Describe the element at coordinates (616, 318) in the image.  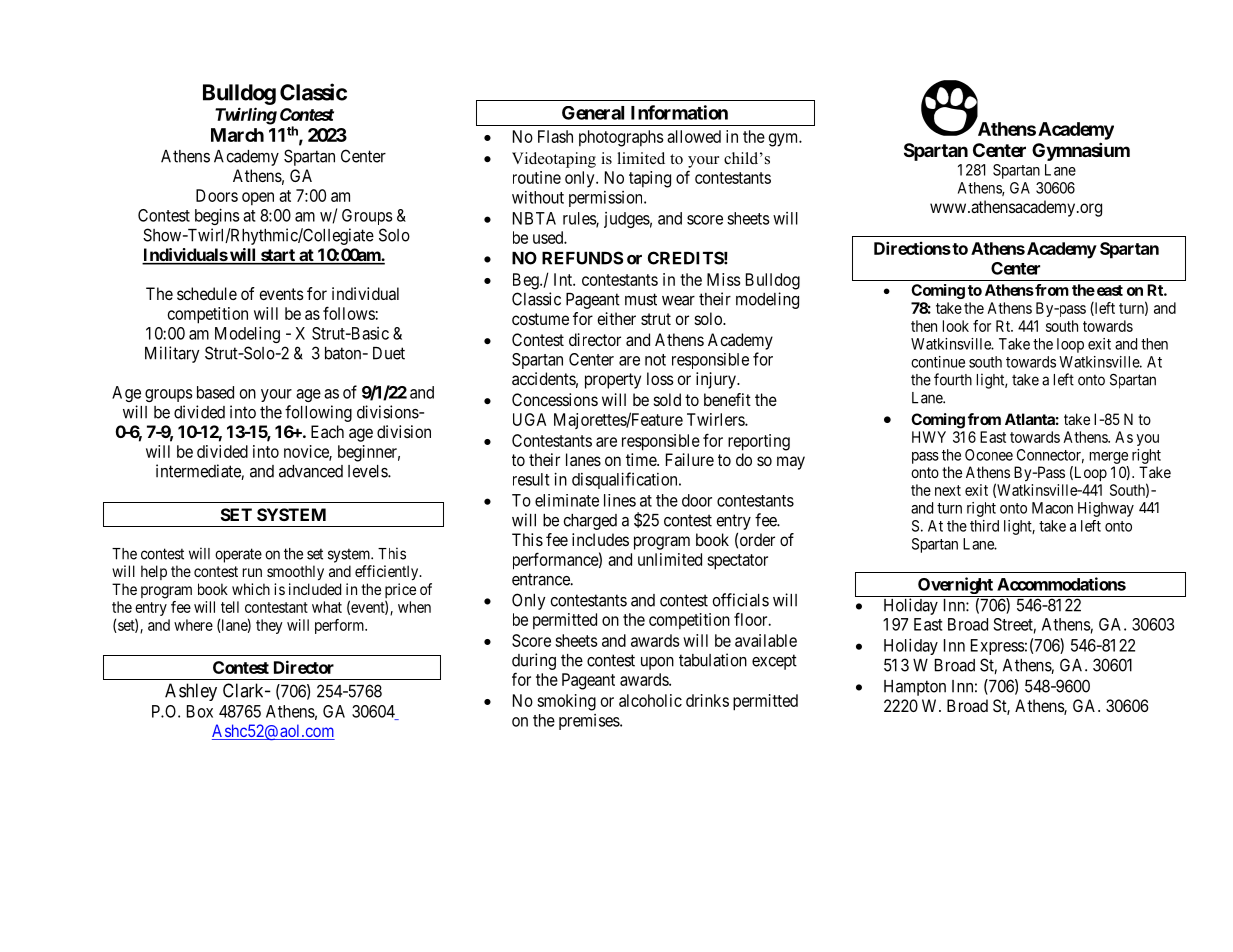
I see `either` at that location.
